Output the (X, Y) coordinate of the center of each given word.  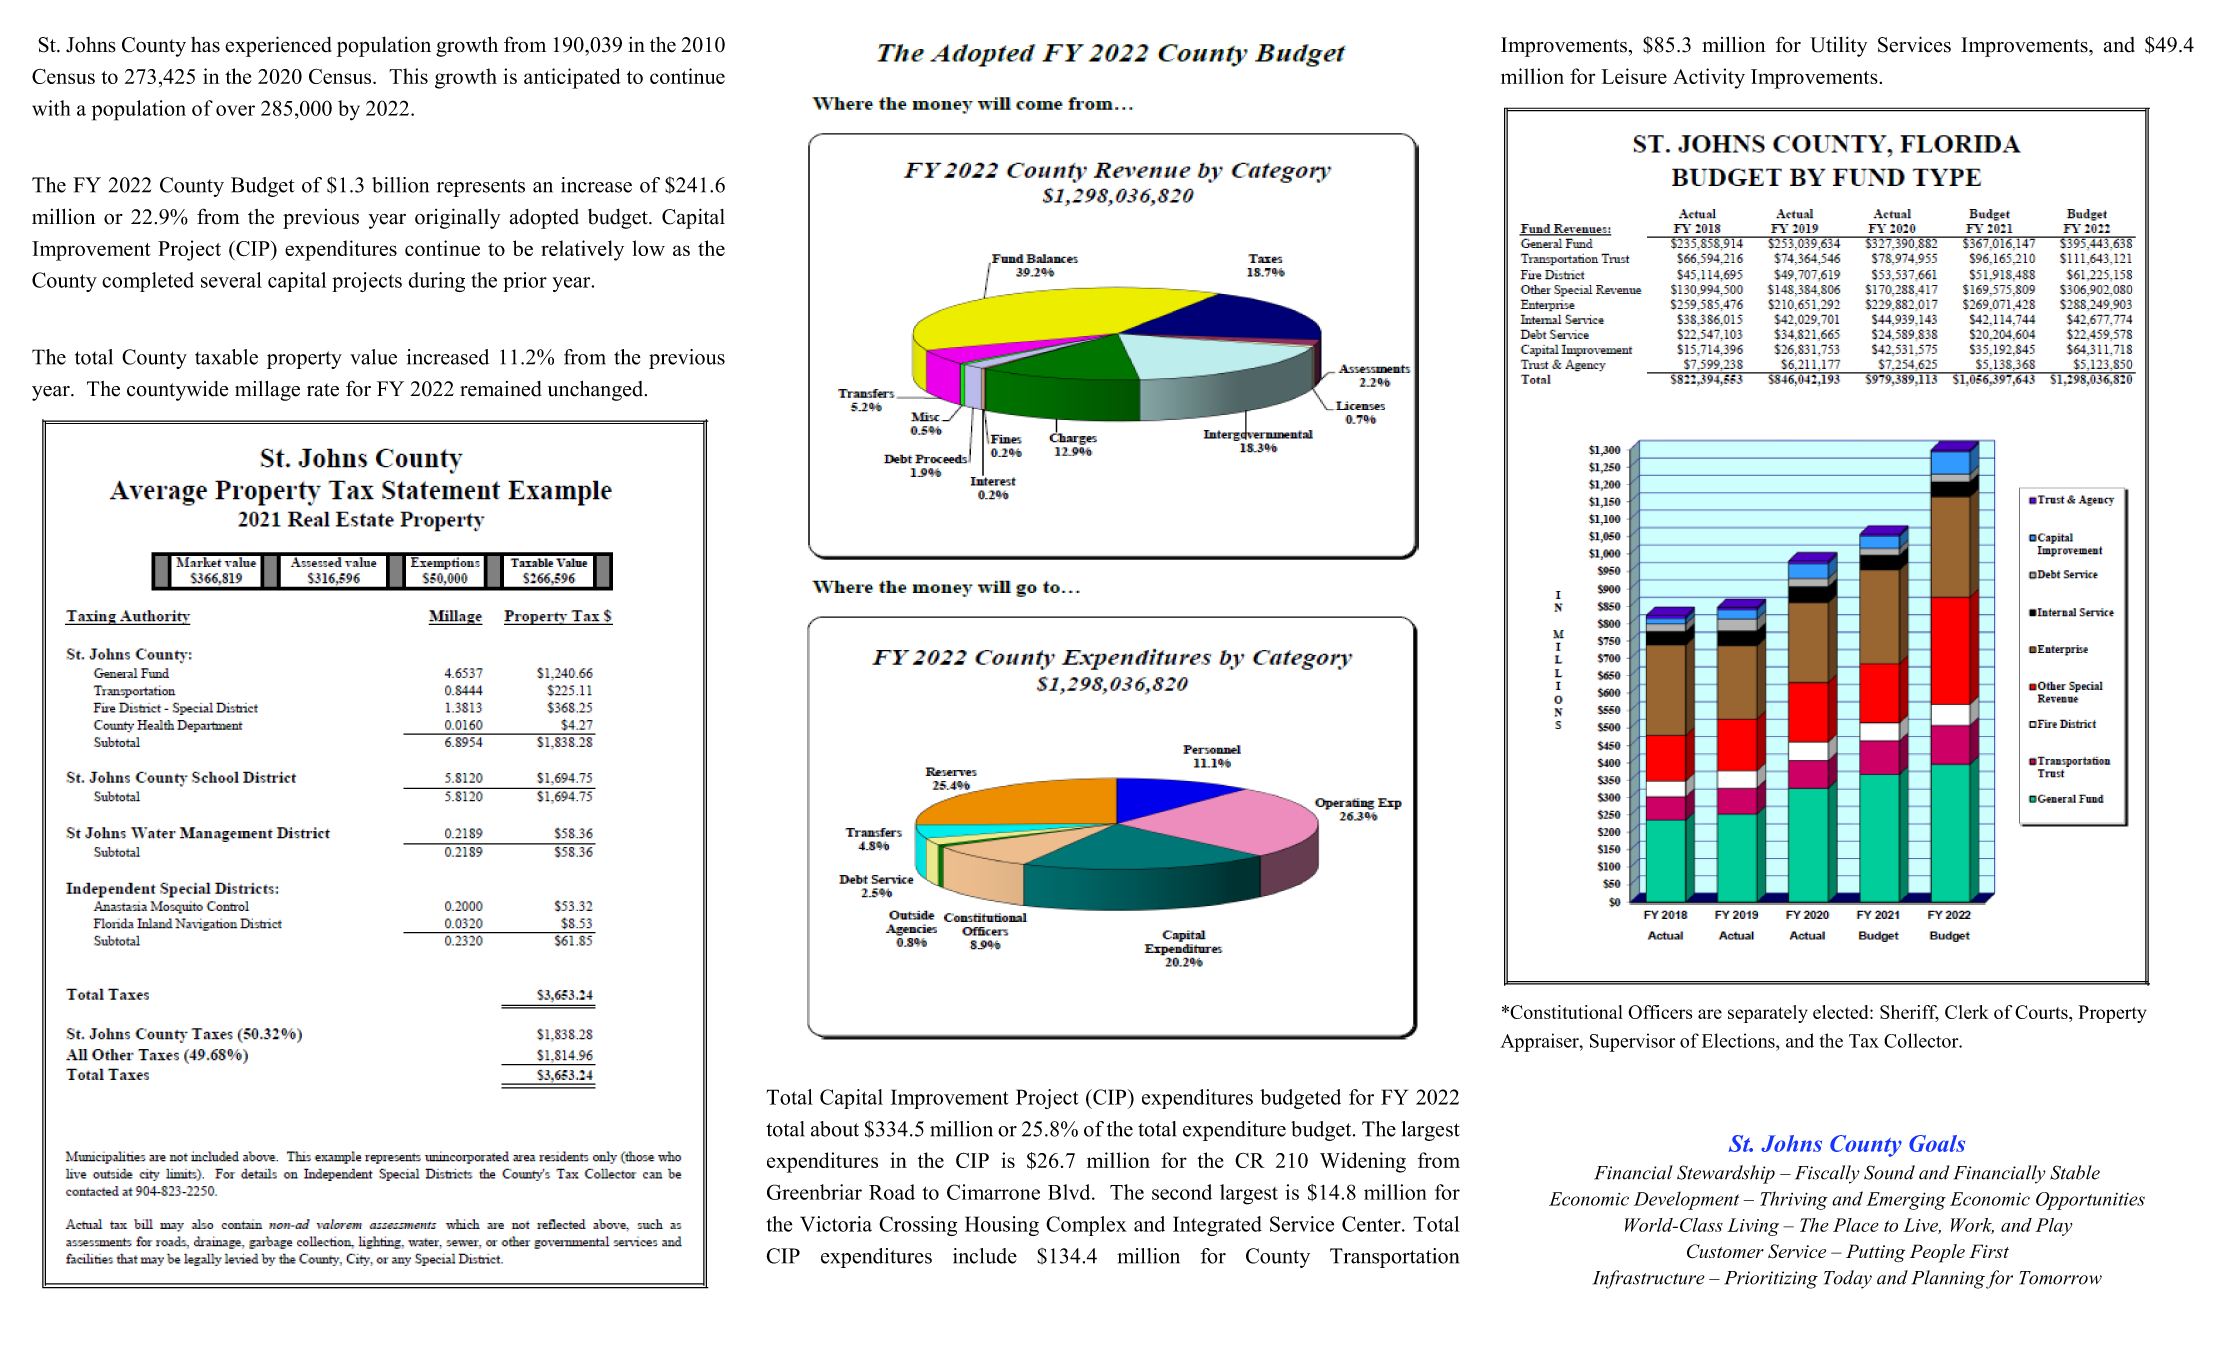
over (235, 110)
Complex (1086, 1226)
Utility (1838, 46)
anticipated (572, 78)
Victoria (836, 1224)
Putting (1875, 1253)
